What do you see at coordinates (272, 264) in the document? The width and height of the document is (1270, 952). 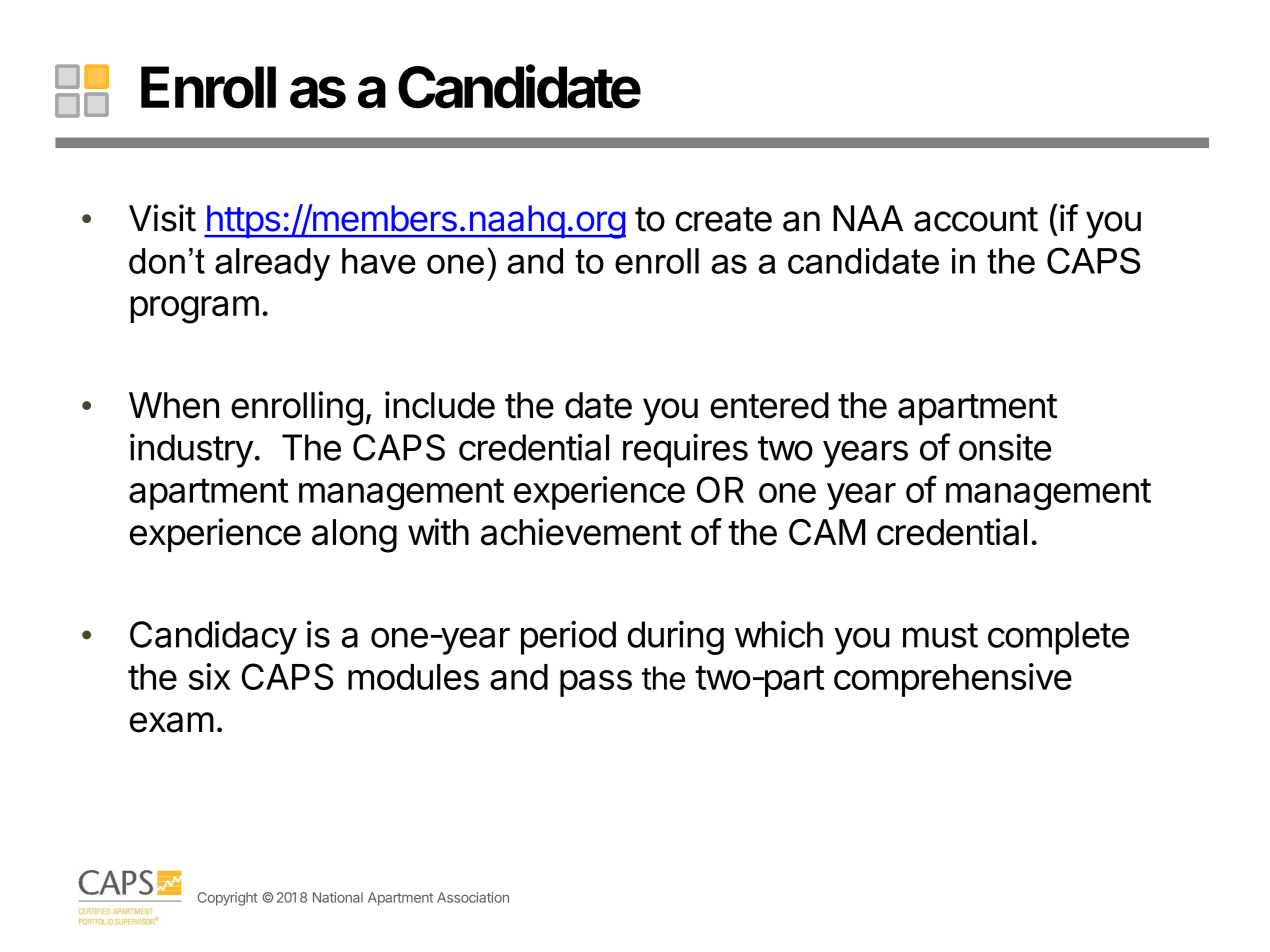 I see `already` at bounding box center [272, 264].
